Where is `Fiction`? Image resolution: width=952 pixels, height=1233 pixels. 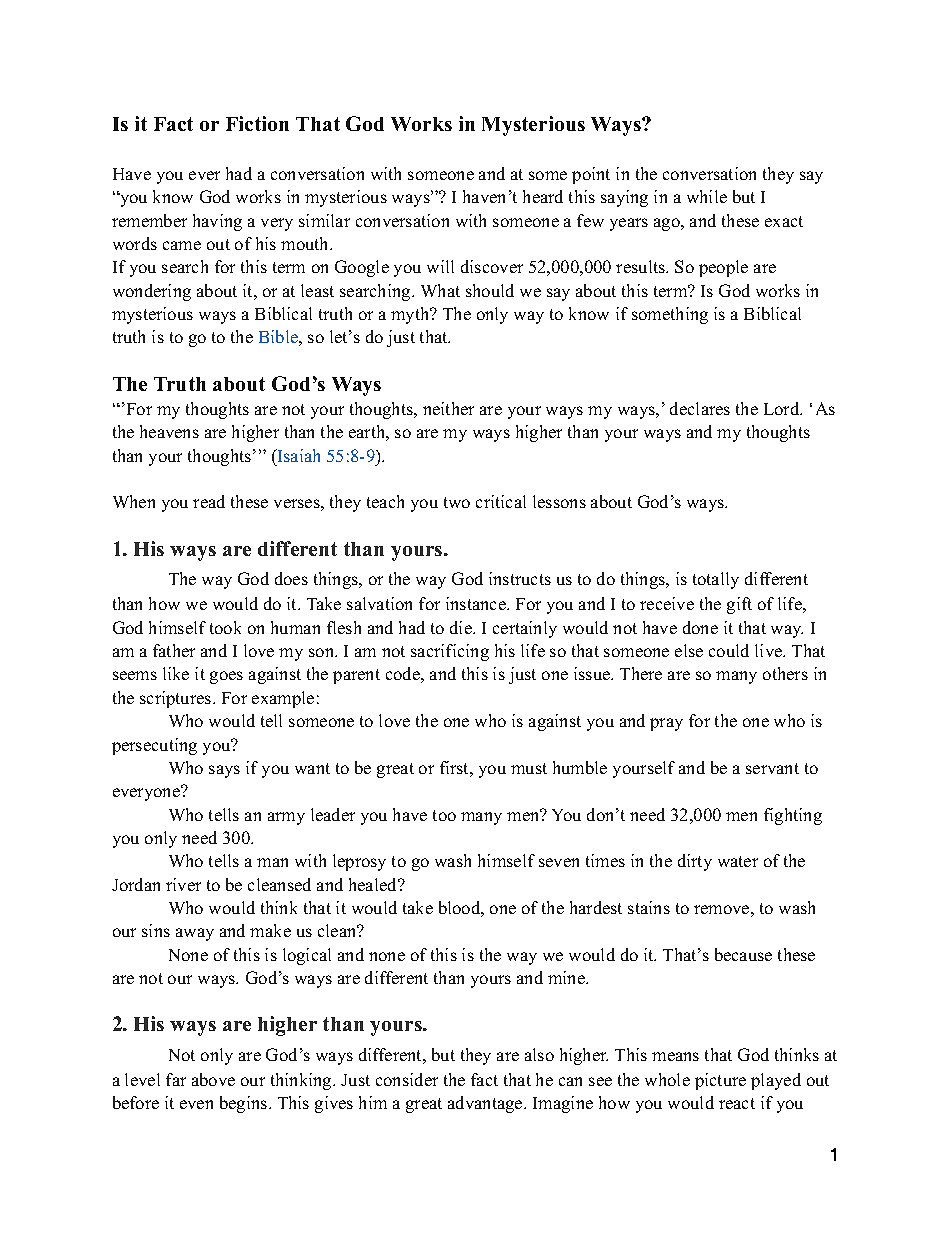 Fiction is located at coordinates (257, 123).
